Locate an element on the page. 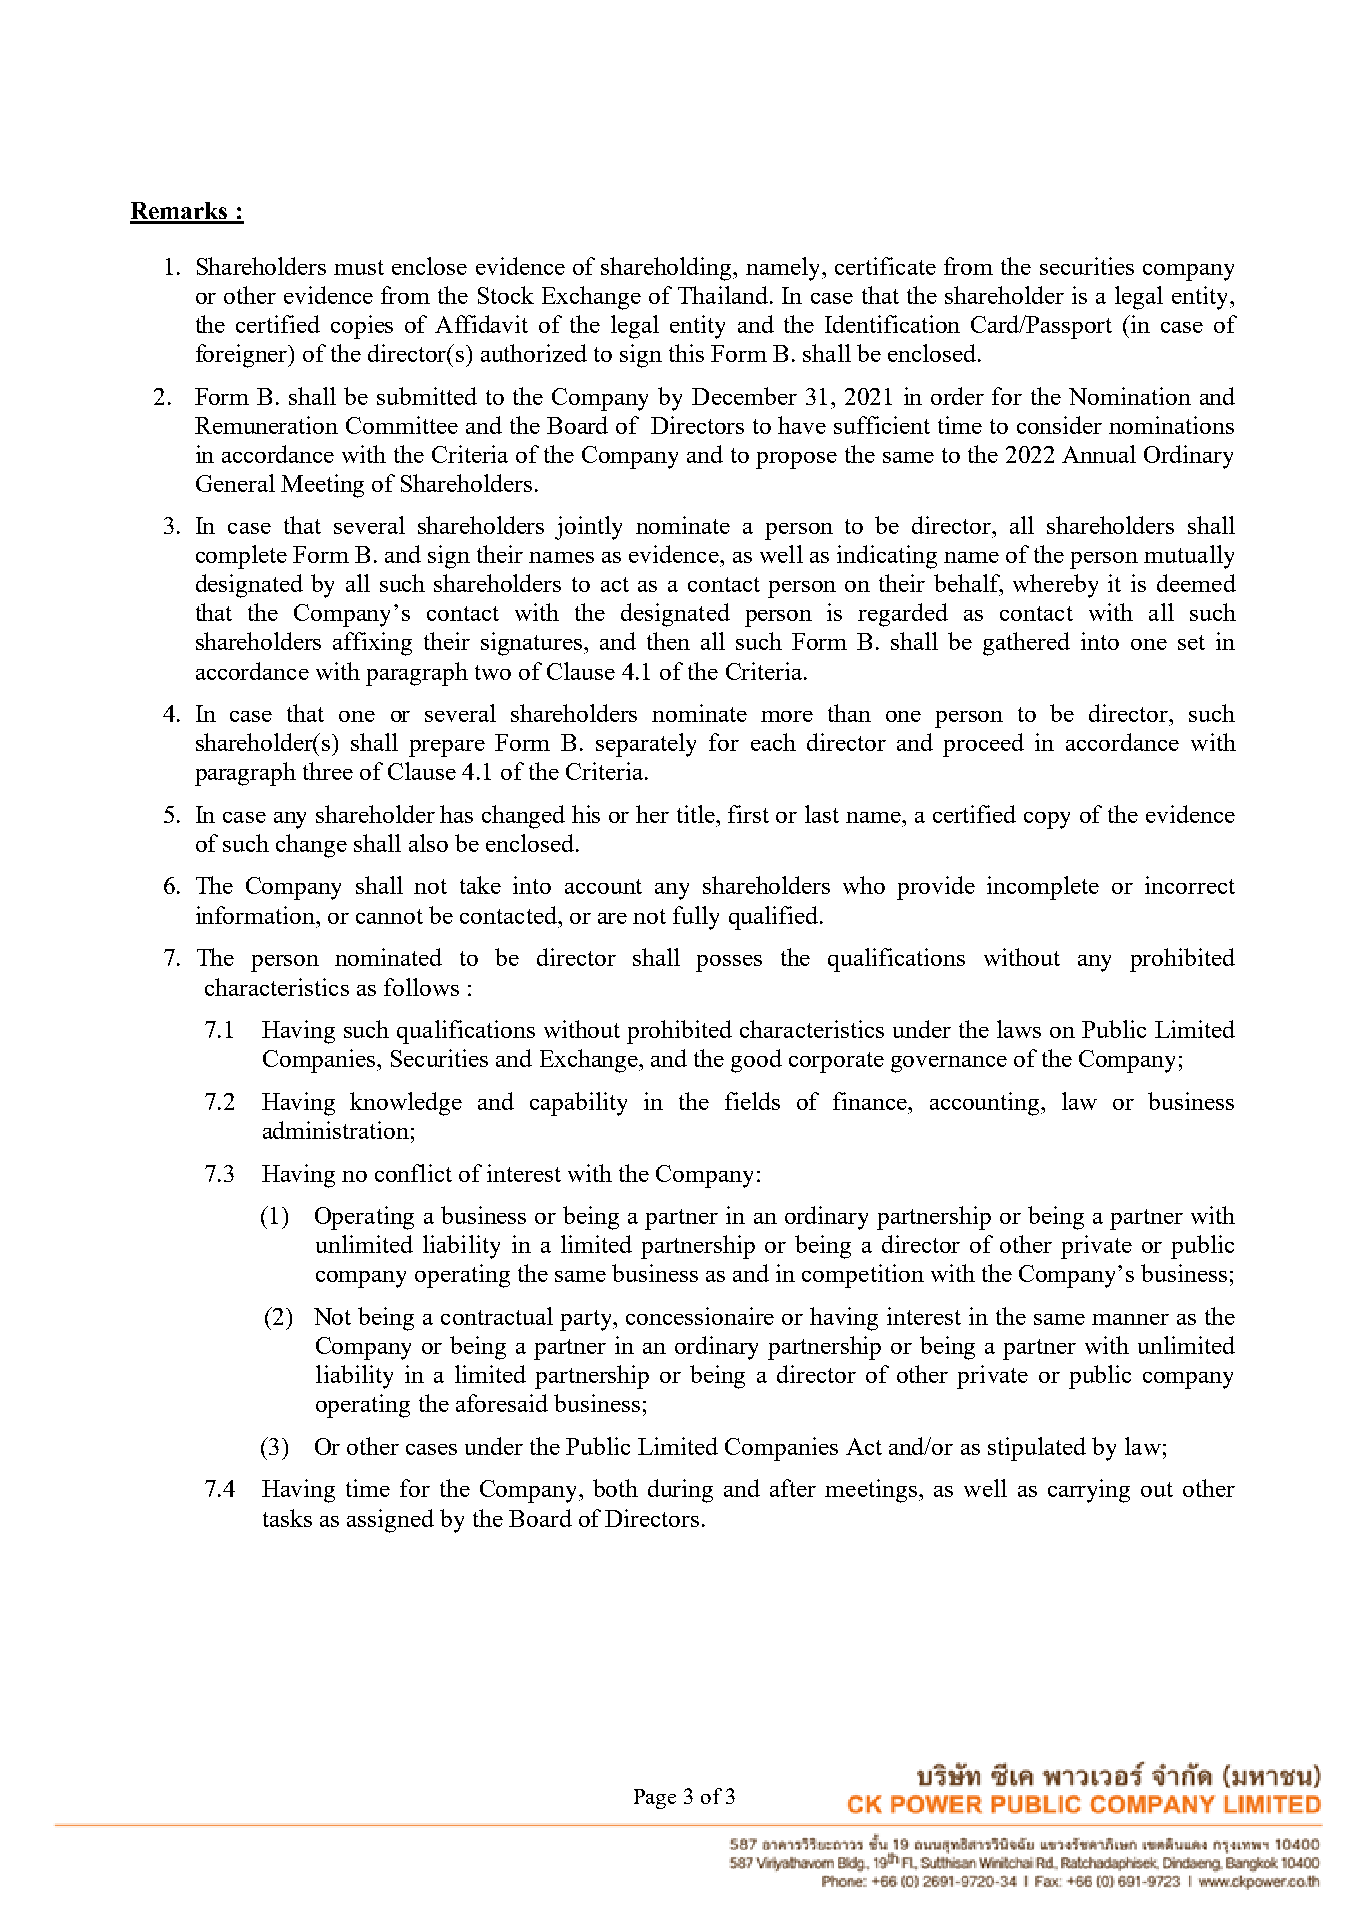 The image size is (1365, 1929). carrying is located at coordinates (1089, 1491).
